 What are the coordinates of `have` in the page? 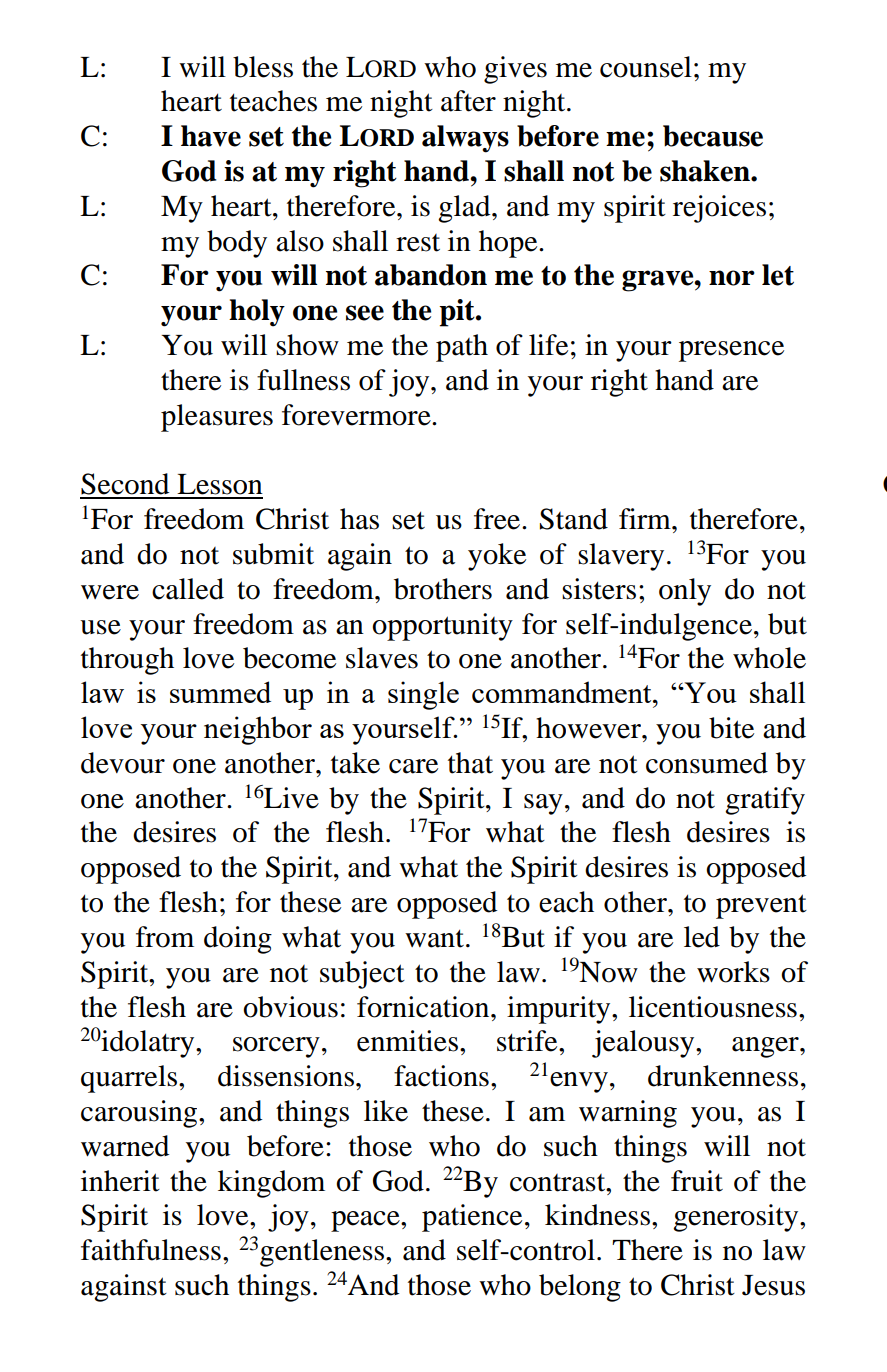 It's located at (211, 136).
